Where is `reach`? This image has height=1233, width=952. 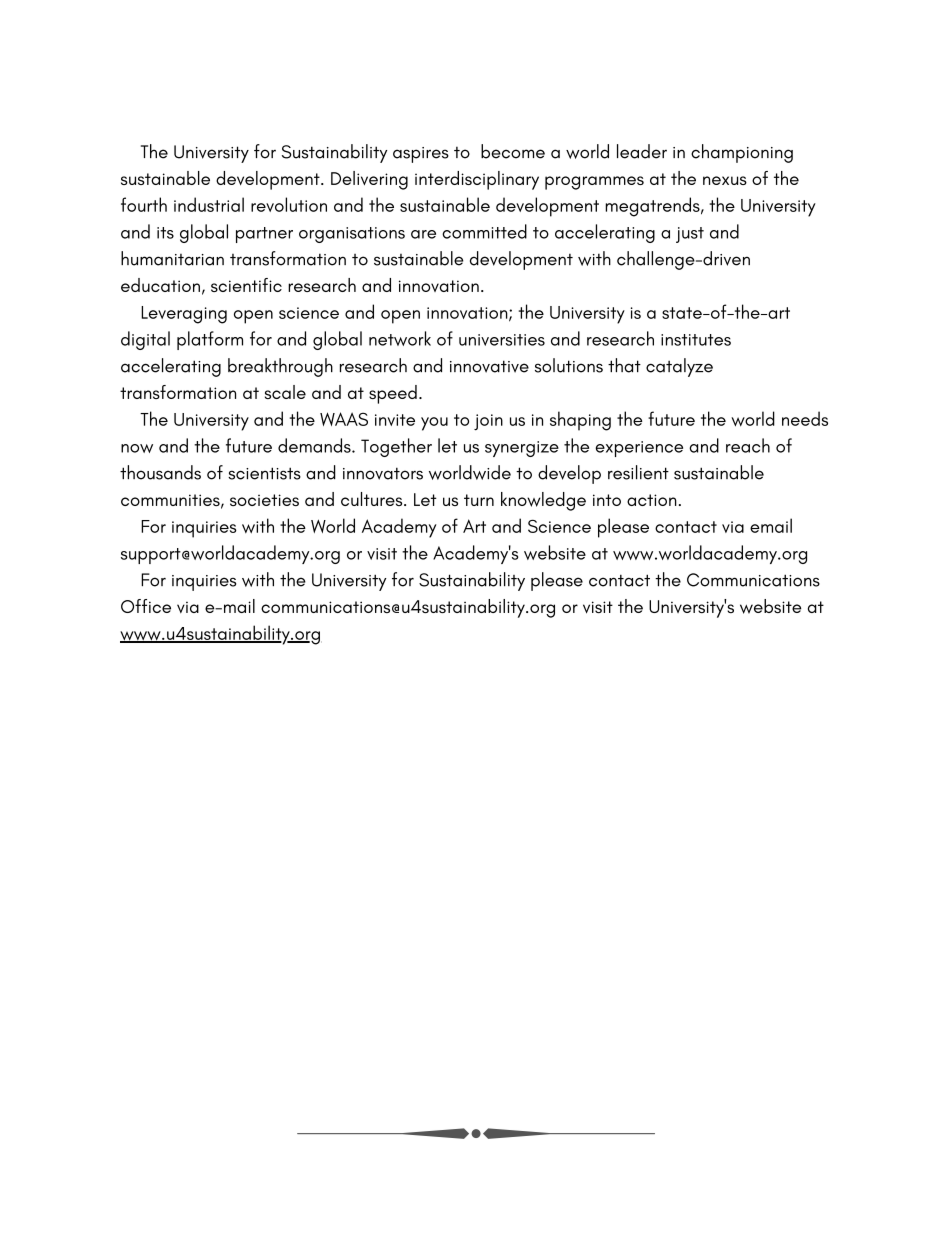 reach is located at coordinates (748, 445).
